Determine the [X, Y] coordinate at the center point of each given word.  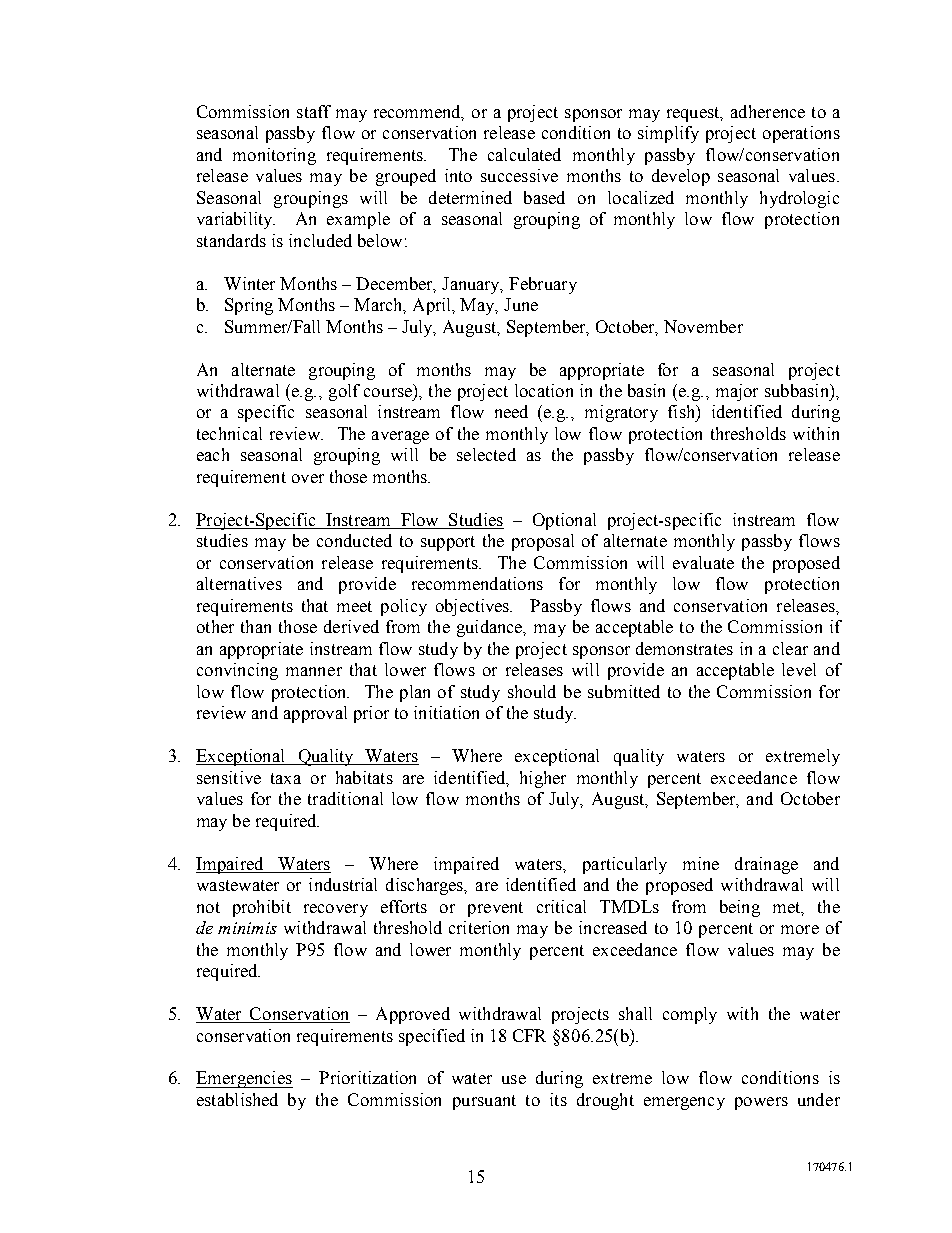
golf [344, 392]
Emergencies [244, 1079]
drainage [766, 865]
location [544, 390]
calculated [524, 154]
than [256, 626]
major [737, 392]
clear [790, 648]
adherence [768, 111]
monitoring [274, 156]
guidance [491, 628]
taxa [286, 778]
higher [543, 779]
